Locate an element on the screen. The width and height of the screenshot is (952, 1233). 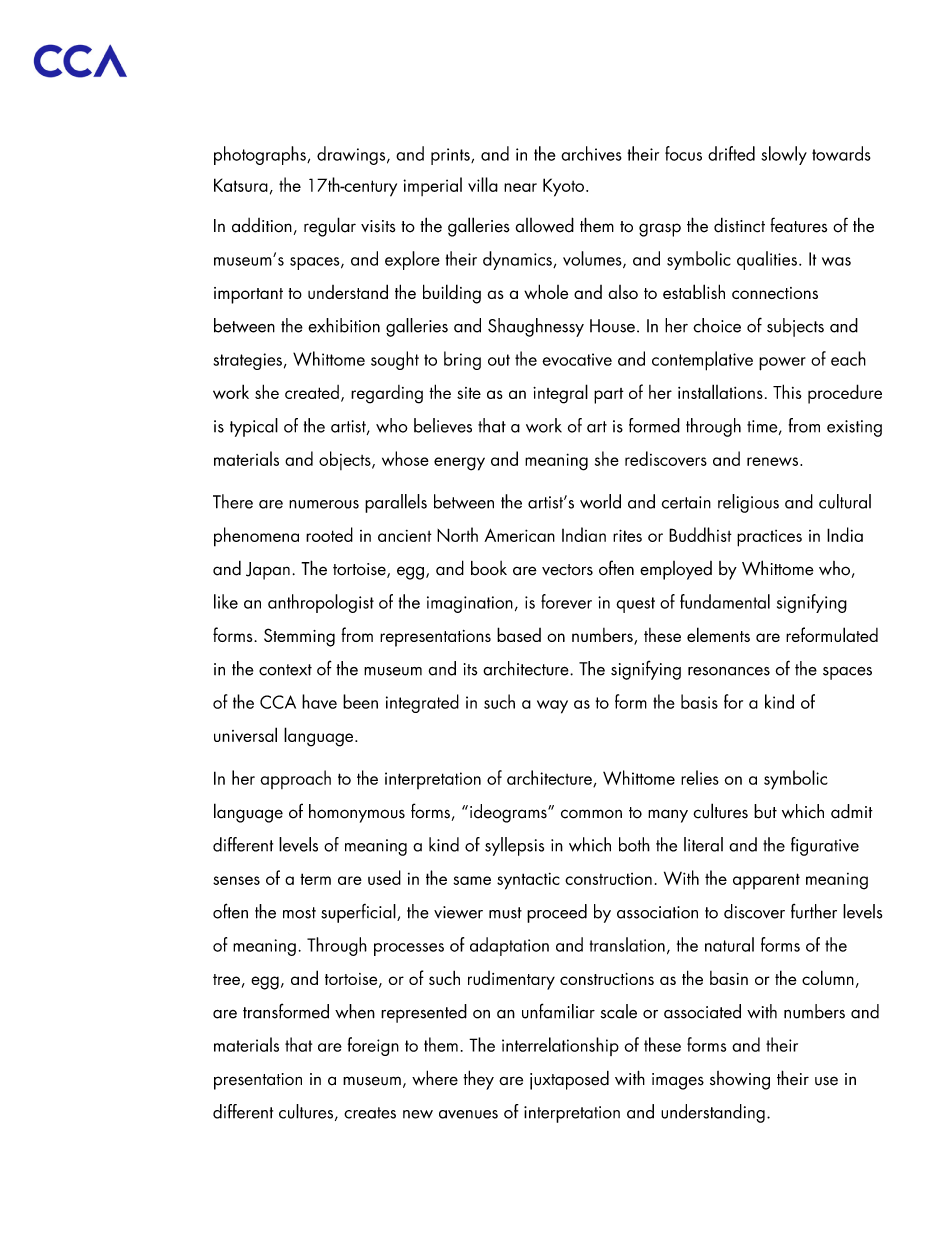
based is located at coordinates (519, 634).
